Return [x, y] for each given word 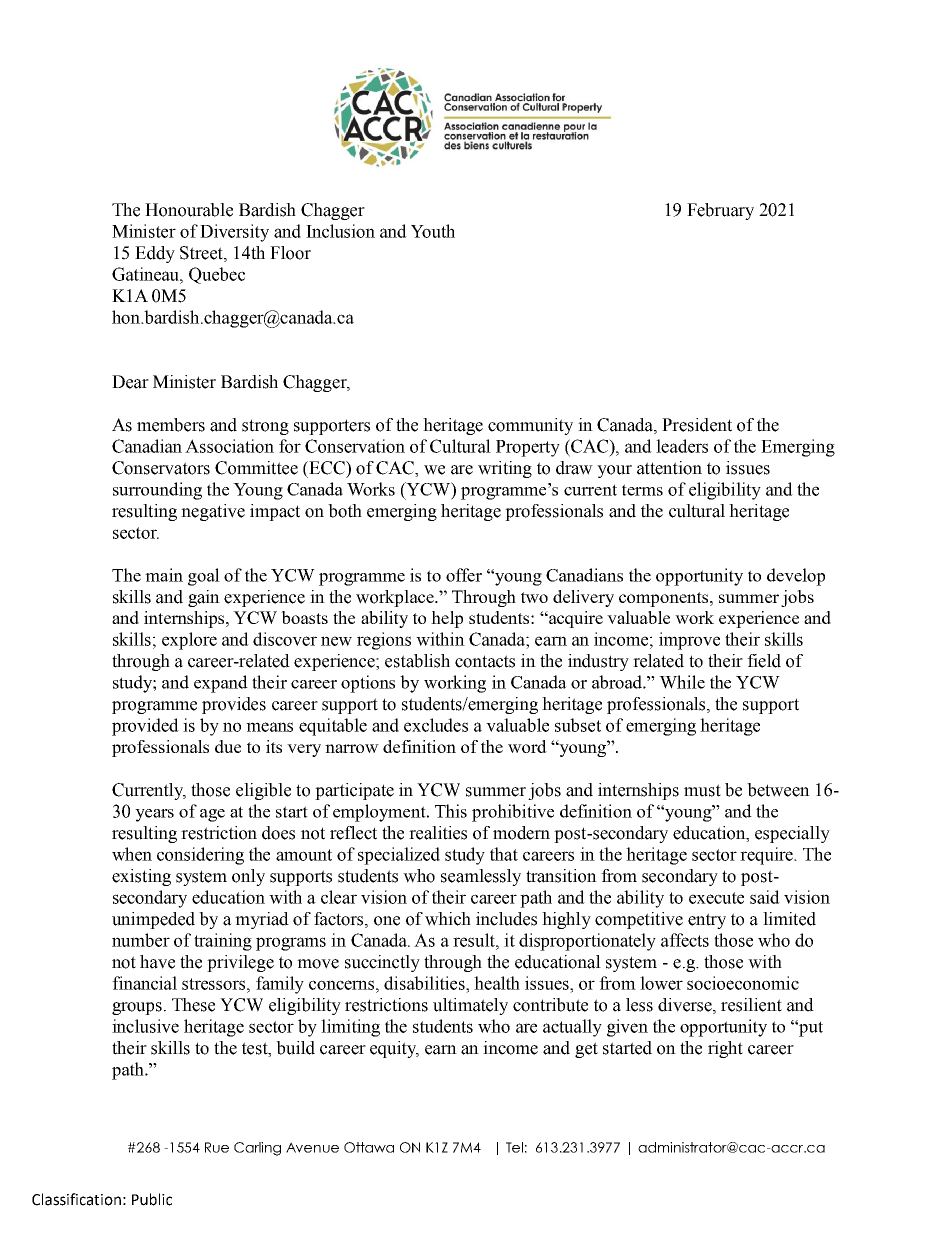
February [720, 211]
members [171, 425]
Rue [217, 1147]
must [702, 790]
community [530, 426]
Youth [433, 231]
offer [464, 575]
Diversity [234, 233]
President [697, 425]
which [448, 919]
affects [685, 940]
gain [204, 598]
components [665, 599]
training [223, 942]
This [451, 811]
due [228, 746]
